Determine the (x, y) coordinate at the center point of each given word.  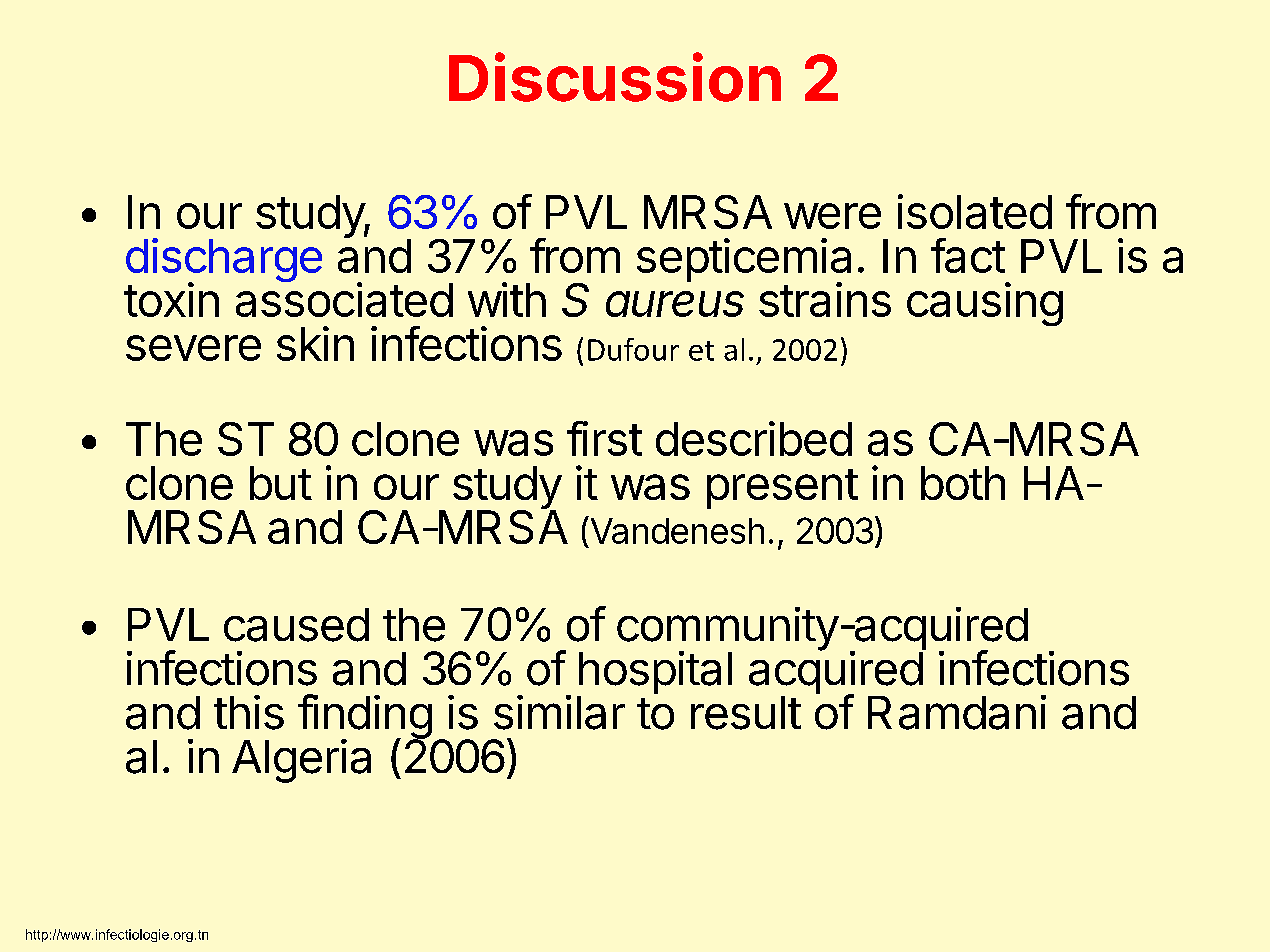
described (754, 438)
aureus (675, 304)
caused (296, 625)
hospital (654, 674)
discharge (224, 261)
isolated (975, 211)
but (281, 483)
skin (315, 343)
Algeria (301, 761)
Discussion (615, 77)
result (746, 713)
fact (968, 255)
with (507, 299)
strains (825, 299)
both (963, 483)
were (832, 216)
